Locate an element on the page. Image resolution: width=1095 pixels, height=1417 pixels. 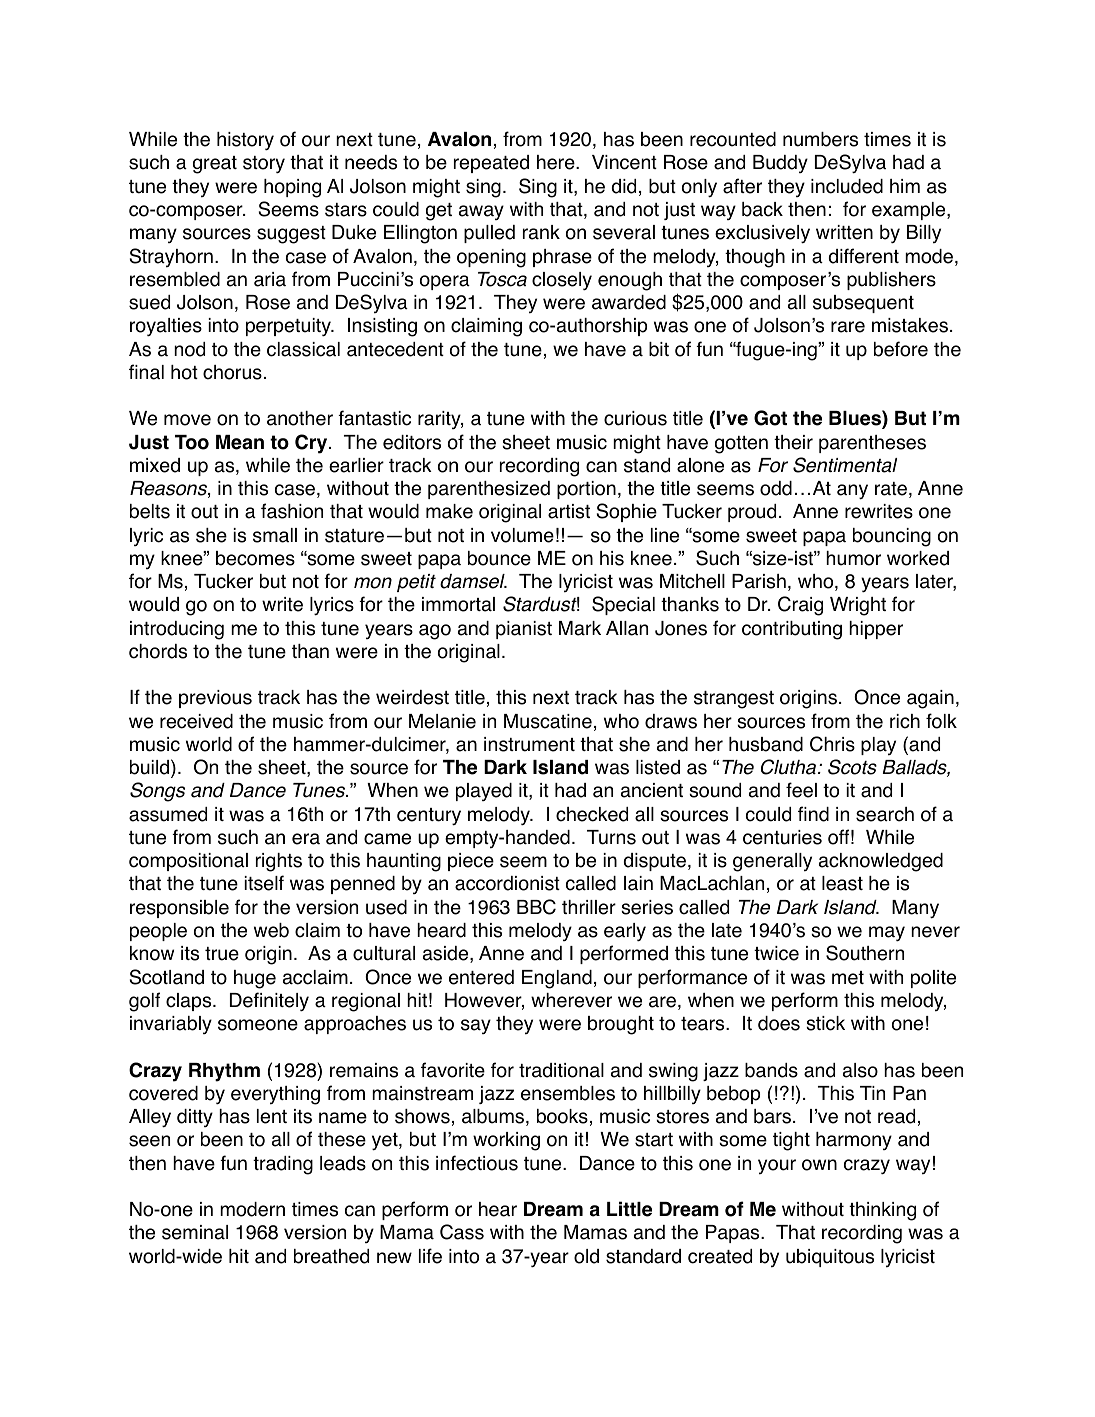
included is located at coordinates (847, 186).
